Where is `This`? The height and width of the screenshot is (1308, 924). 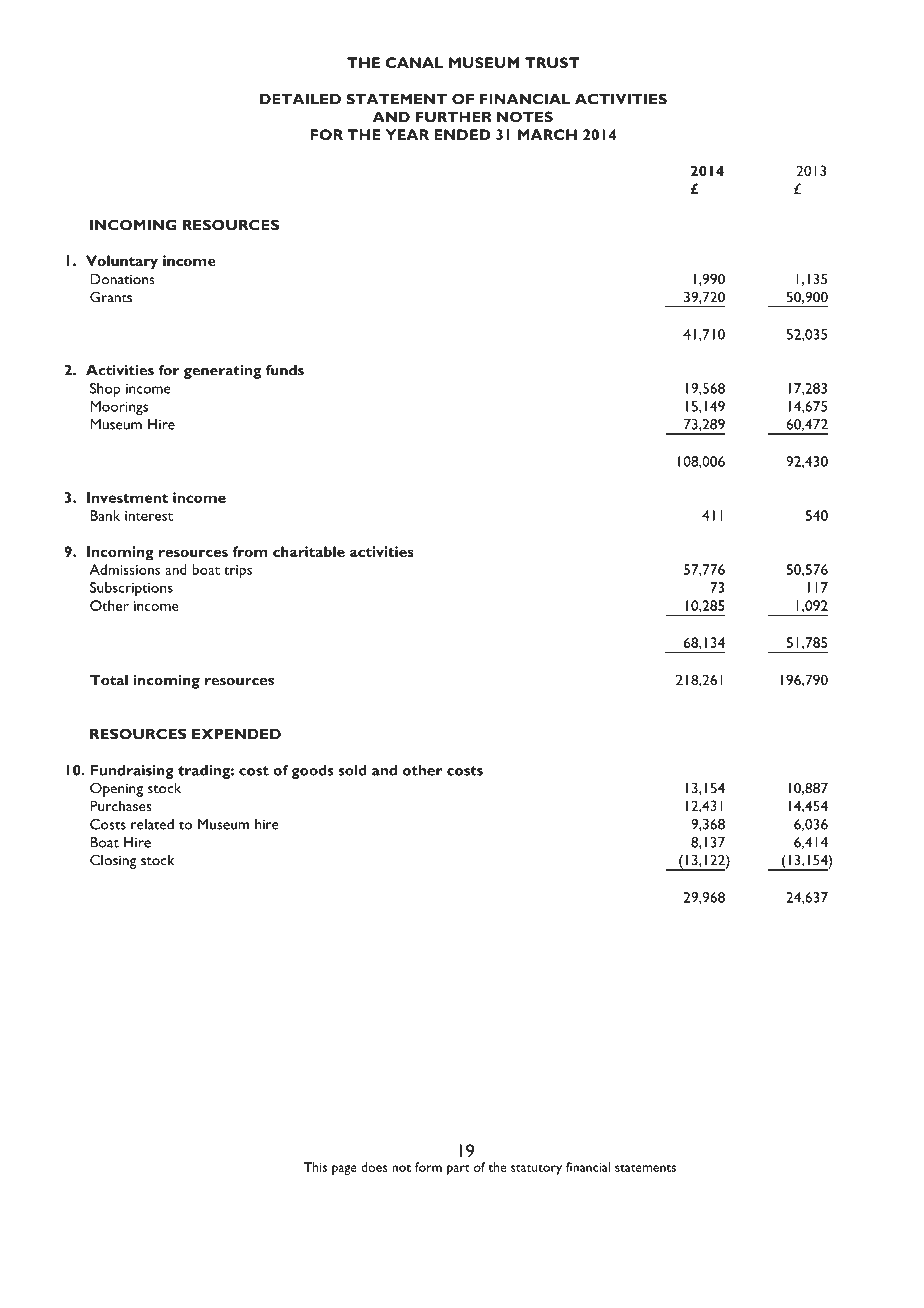
This is located at coordinates (315, 1167).
